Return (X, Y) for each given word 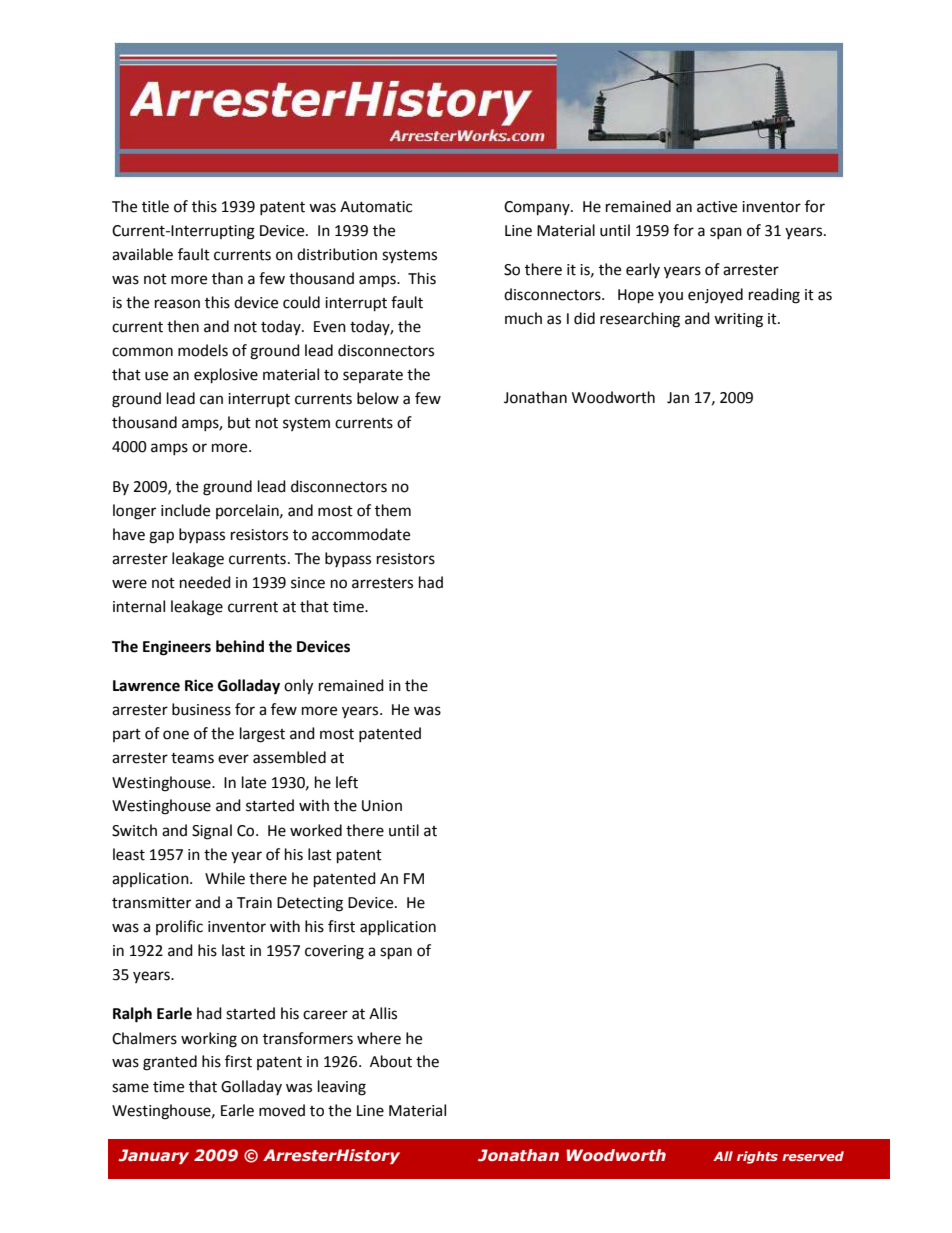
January (153, 1156)
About (391, 1061)
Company (538, 208)
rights (757, 1157)
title (155, 206)
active (717, 207)
